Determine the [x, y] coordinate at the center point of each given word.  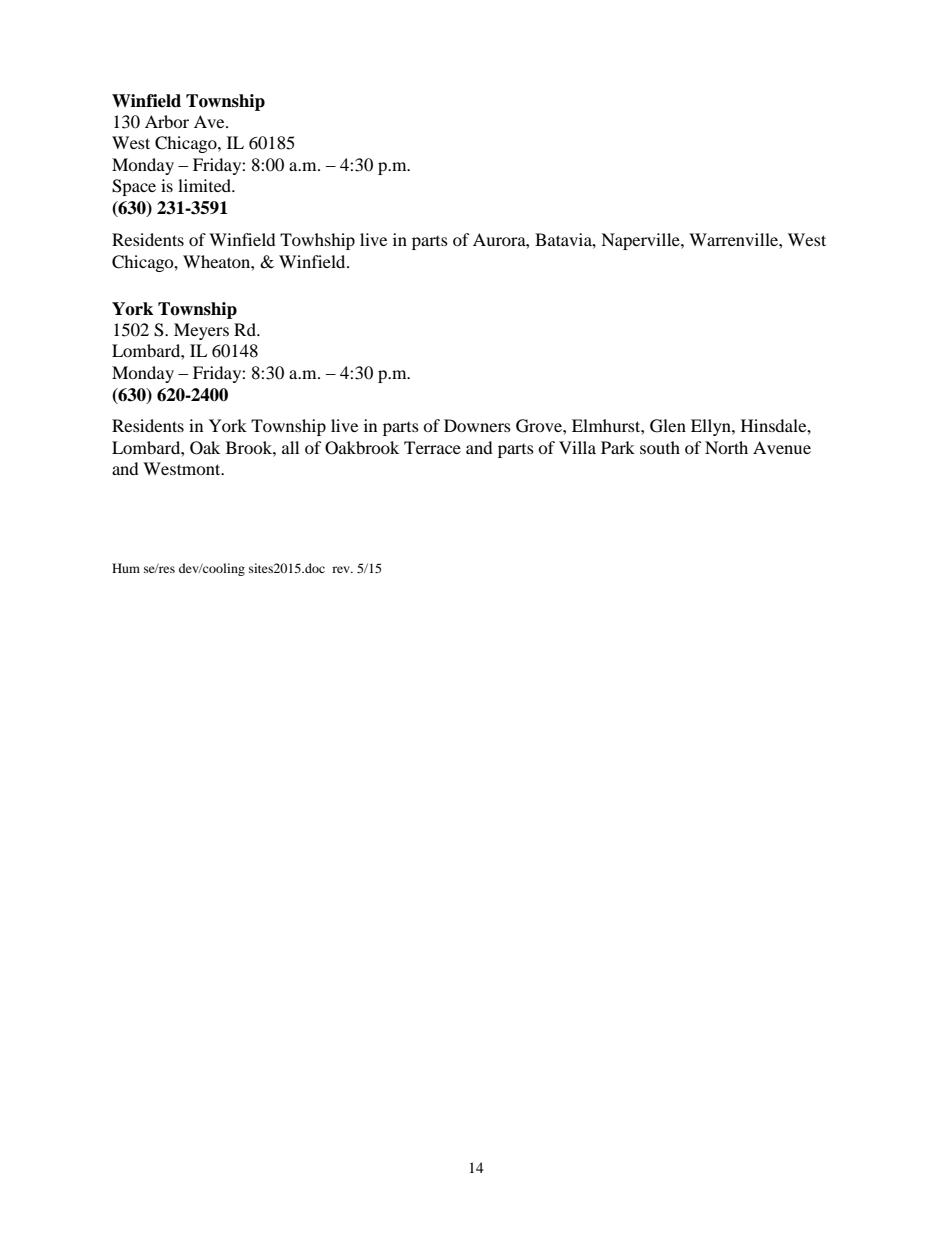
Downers [477, 425]
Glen [668, 426]
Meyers [201, 331]
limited [206, 185]
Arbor [167, 121]
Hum [126, 568]
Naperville [641, 241]
